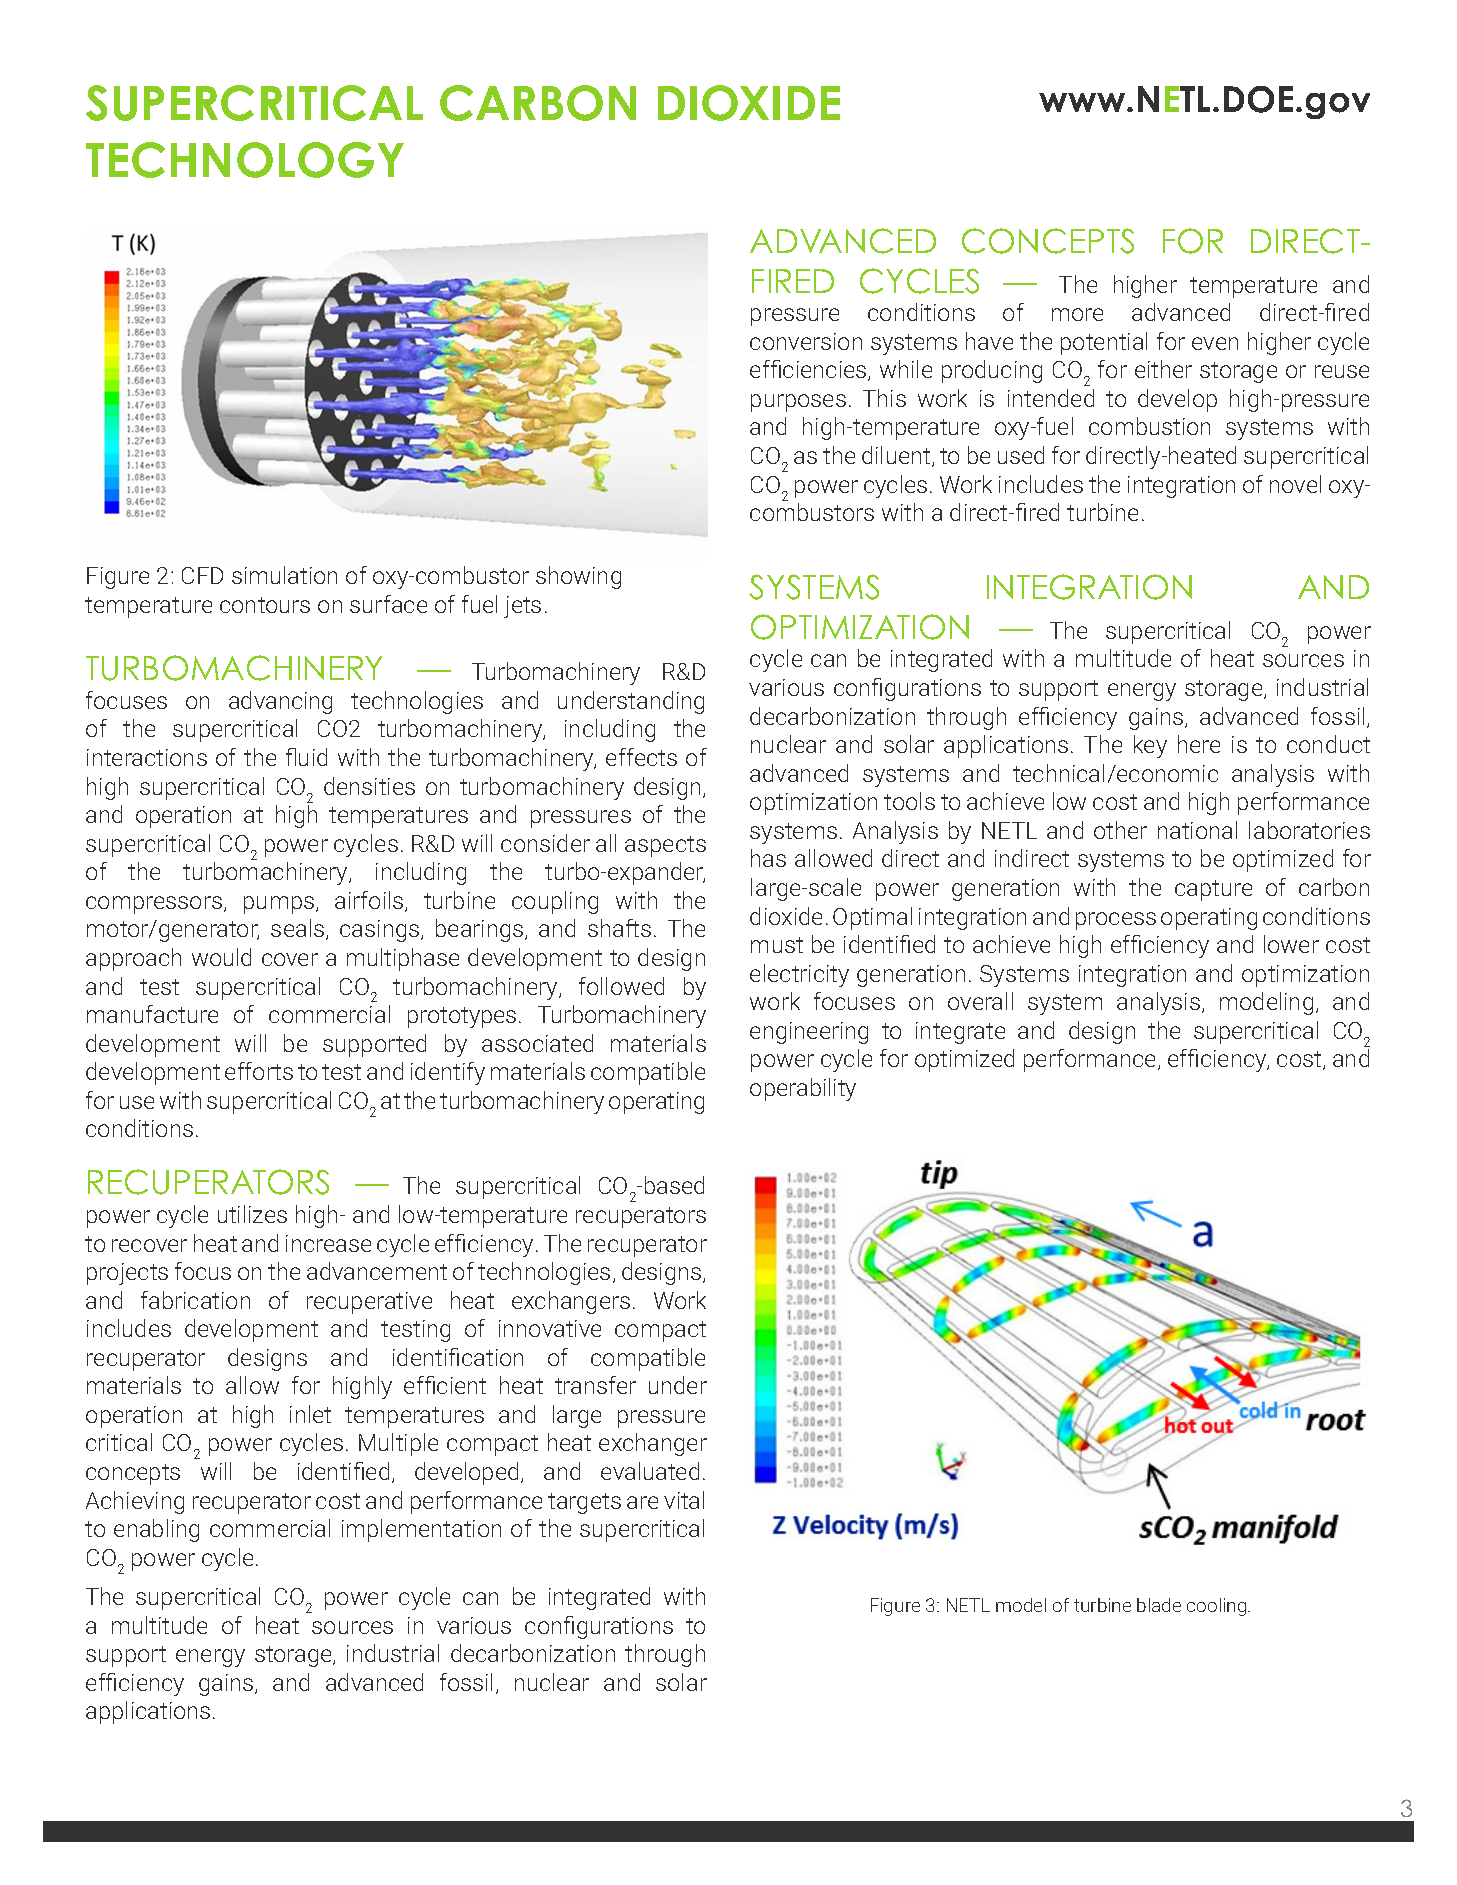 The width and height of the image is (1457, 1885). I want to click on more, so click(1077, 314).
